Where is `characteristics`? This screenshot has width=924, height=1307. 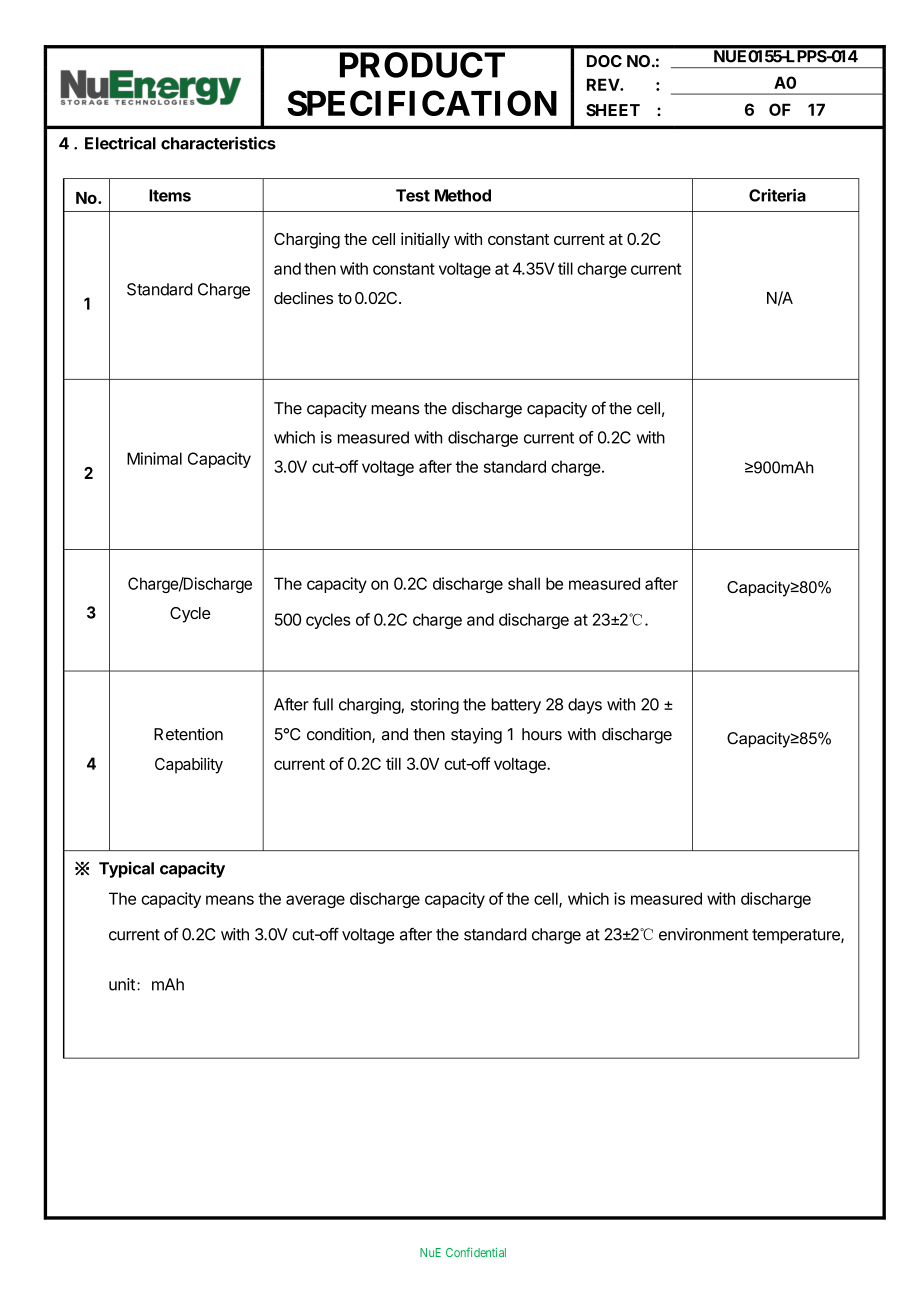 characteristics is located at coordinates (218, 143).
